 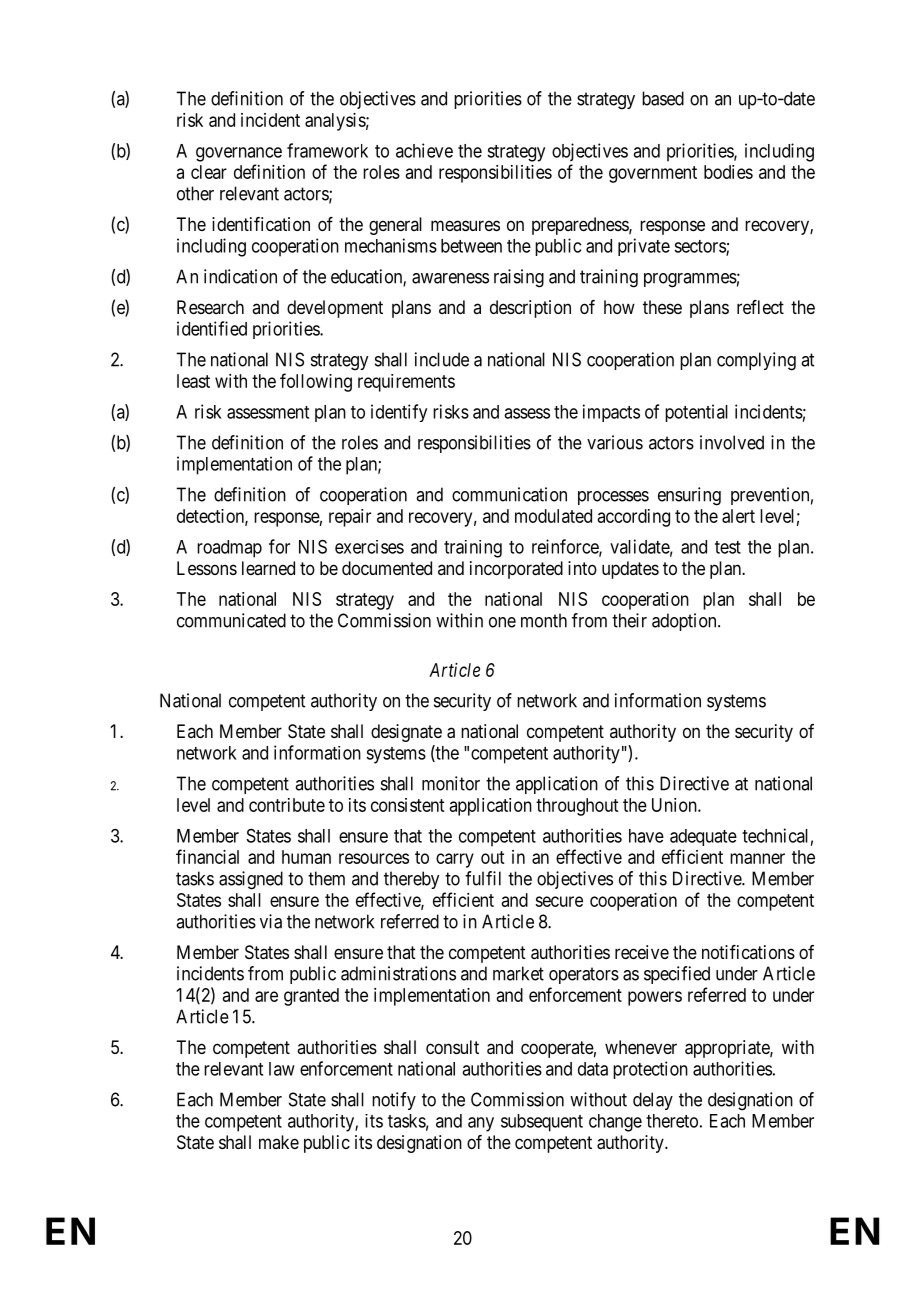 I want to click on achieve, so click(x=424, y=150).
